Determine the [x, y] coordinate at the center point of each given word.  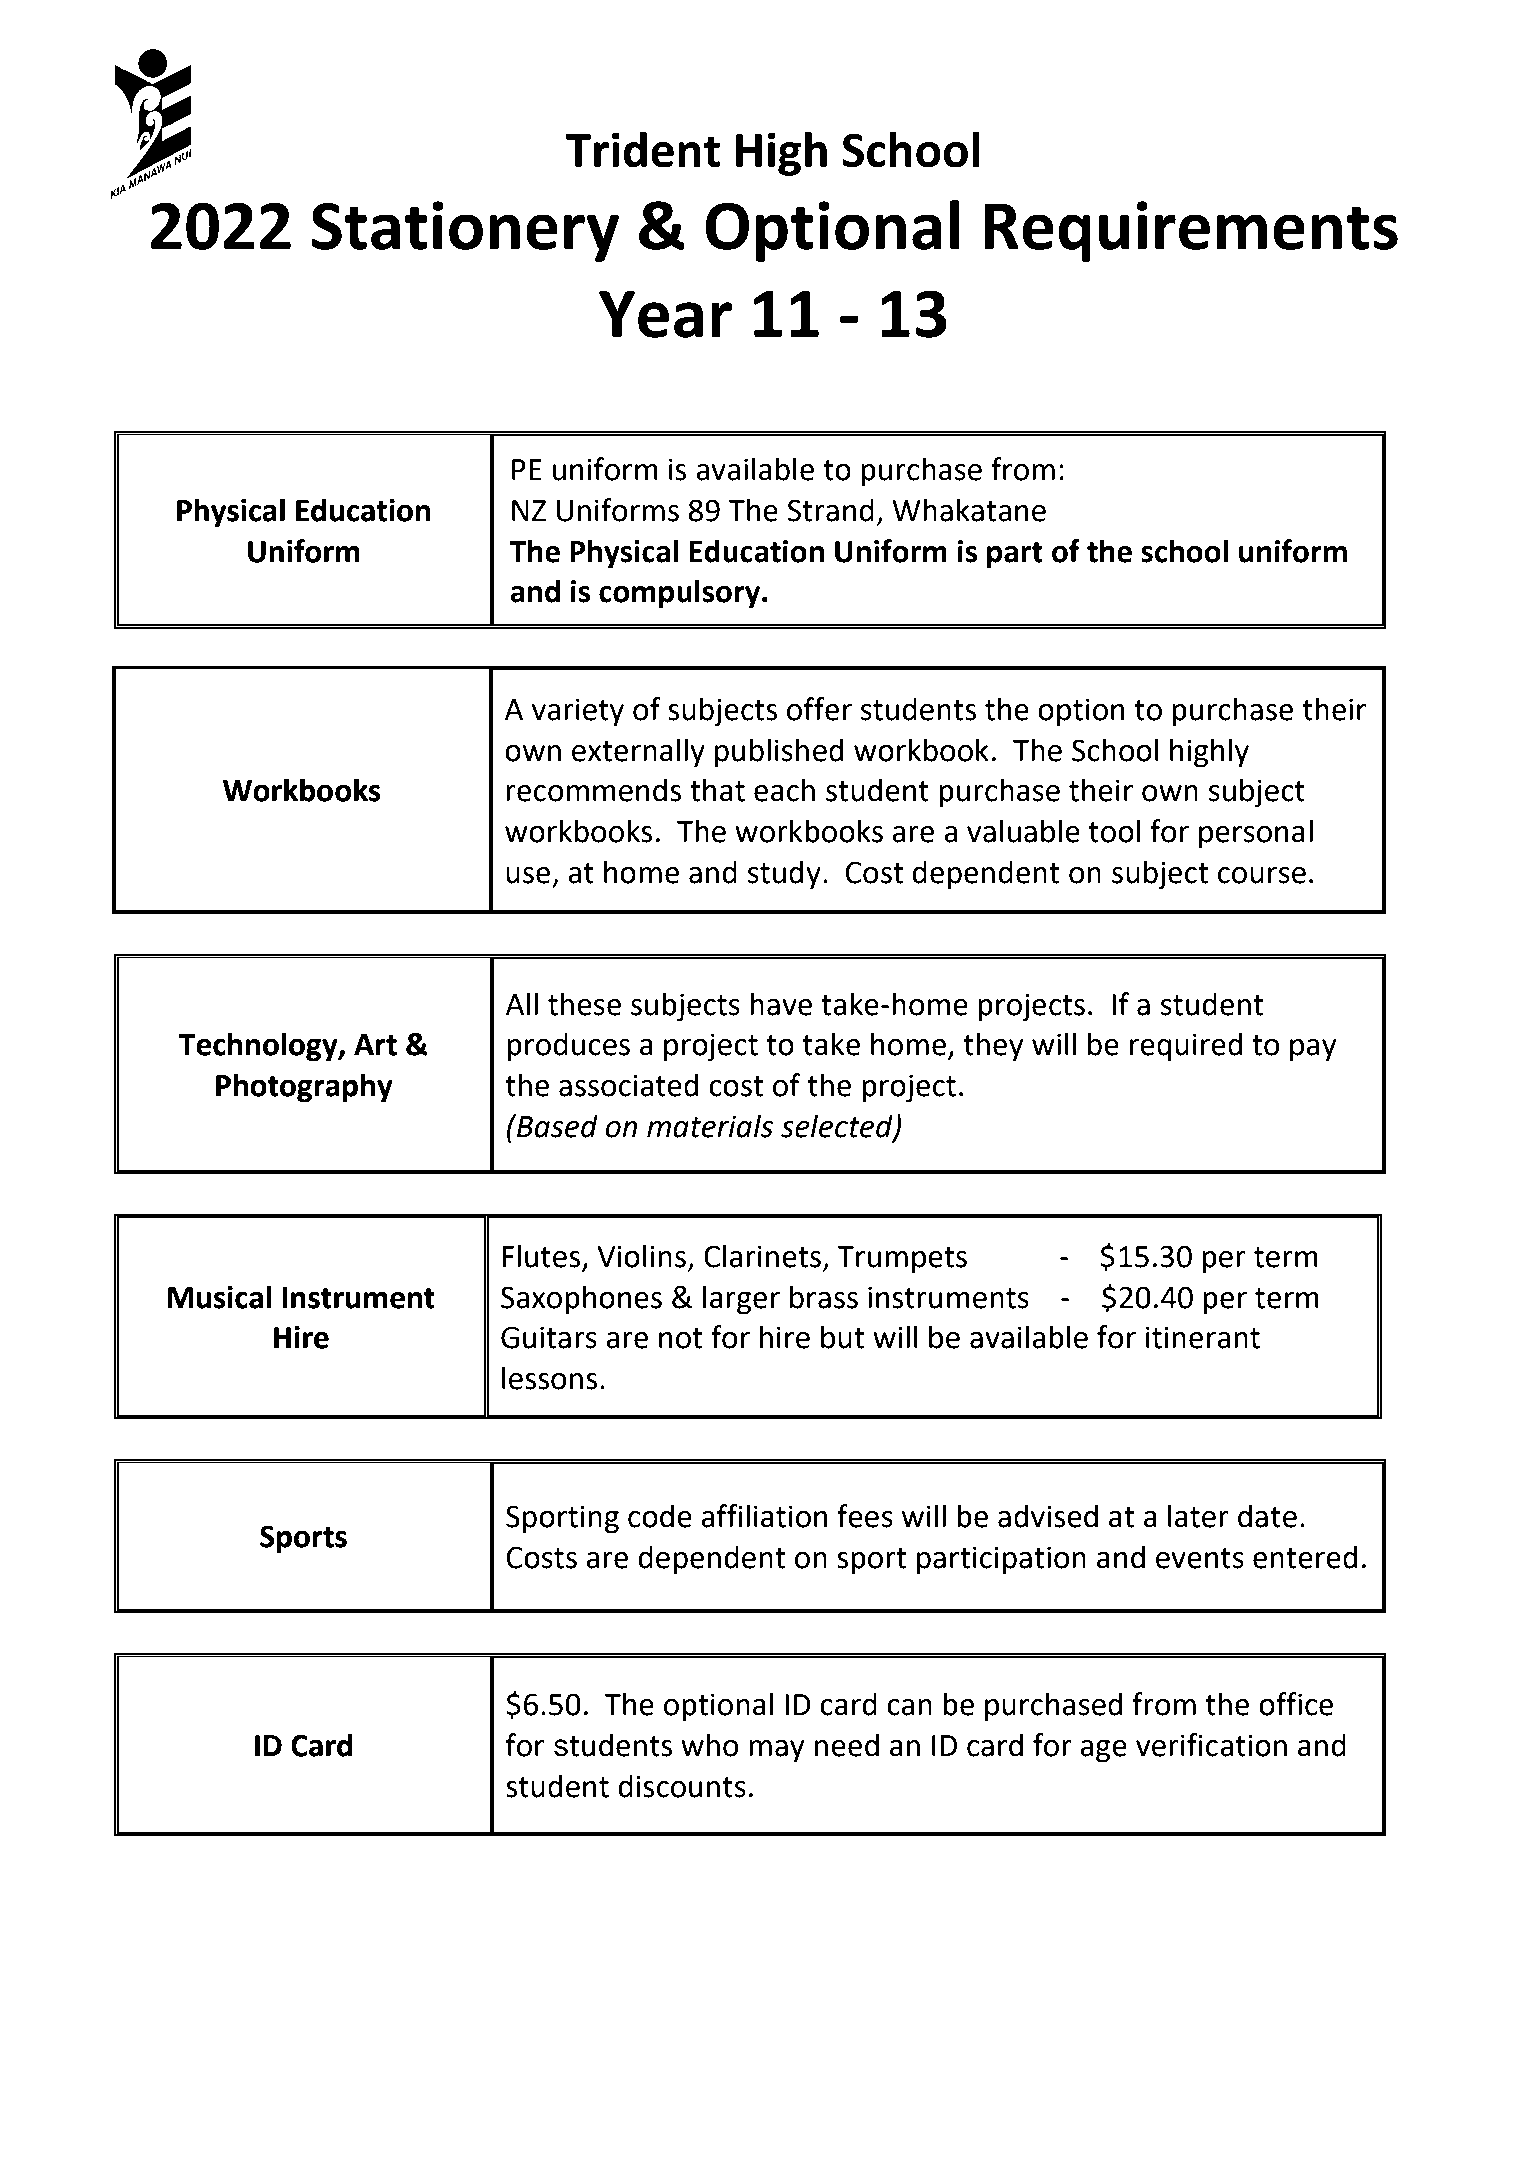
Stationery [465, 231]
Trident [643, 149]
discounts [682, 1786]
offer [819, 709]
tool [1114, 831]
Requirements [1191, 231]
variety [578, 712]
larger [741, 1300]
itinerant [1203, 1337]
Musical [219, 1297]
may [776, 1751]
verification [1211, 1745]
